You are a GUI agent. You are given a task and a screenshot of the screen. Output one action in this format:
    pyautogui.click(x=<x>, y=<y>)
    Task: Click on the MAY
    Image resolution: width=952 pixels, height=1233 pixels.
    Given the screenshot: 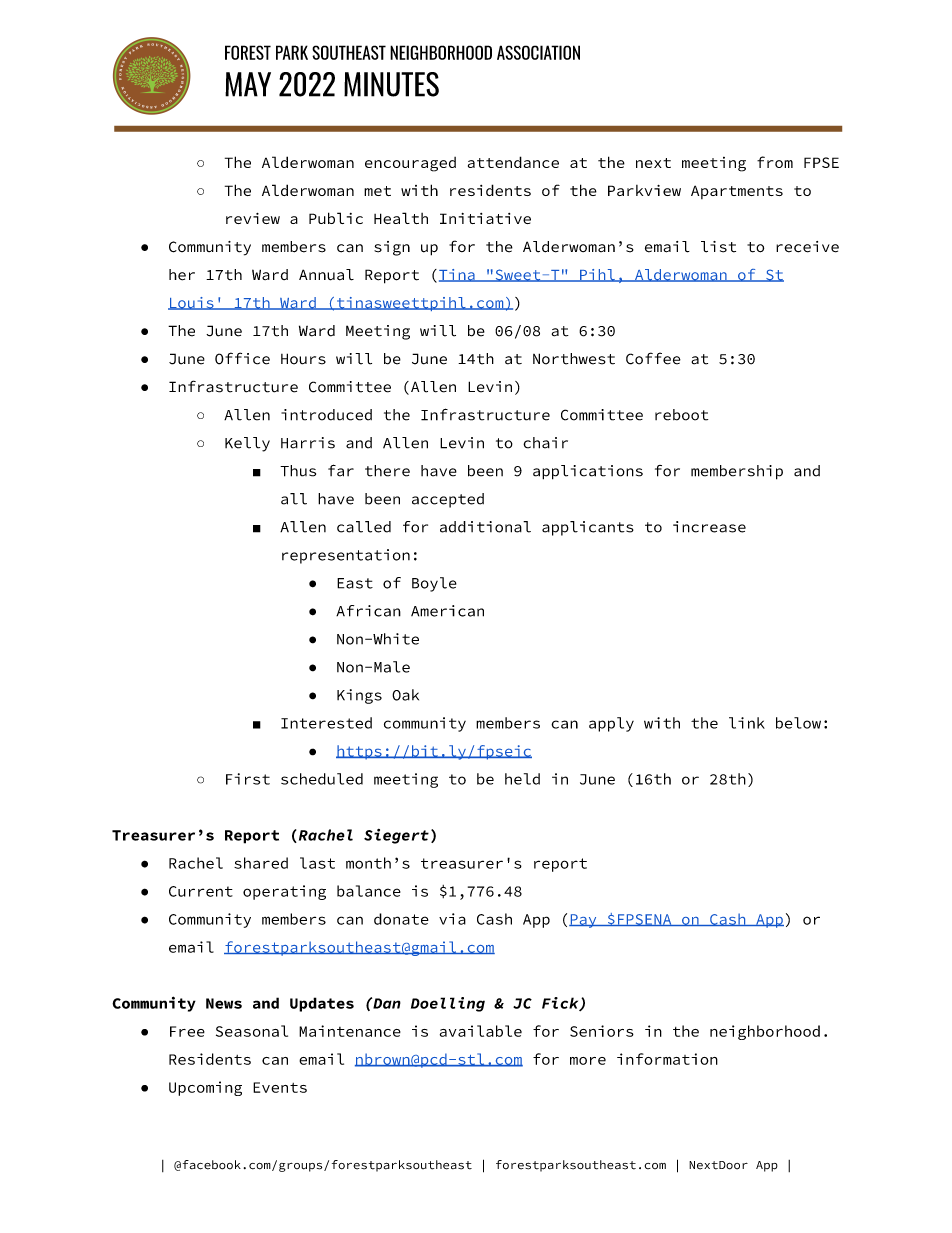 What is the action you would take?
    pyautogui.click(x=248, y=84)
